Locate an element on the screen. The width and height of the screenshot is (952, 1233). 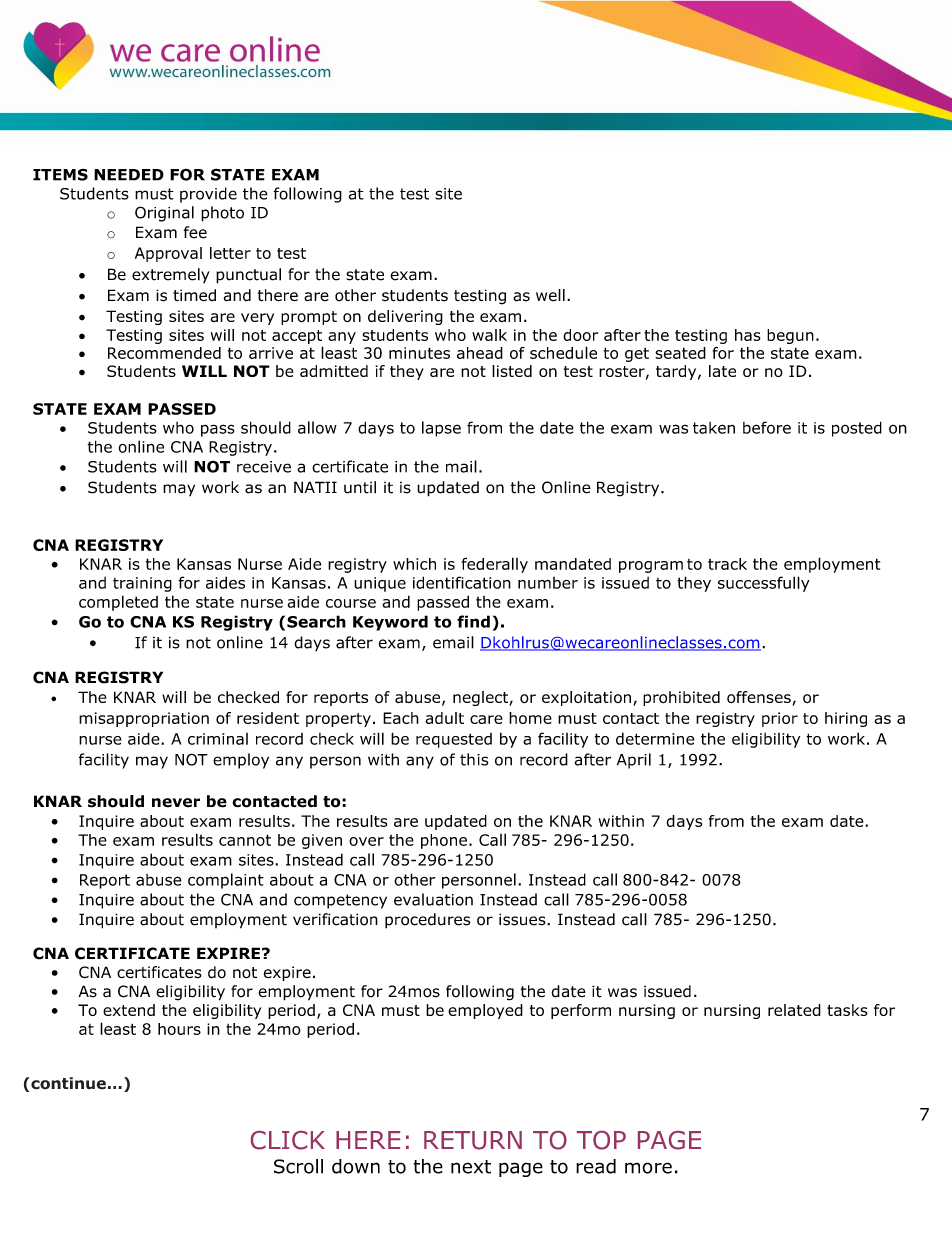
well is located at coordinates (550, 295).
